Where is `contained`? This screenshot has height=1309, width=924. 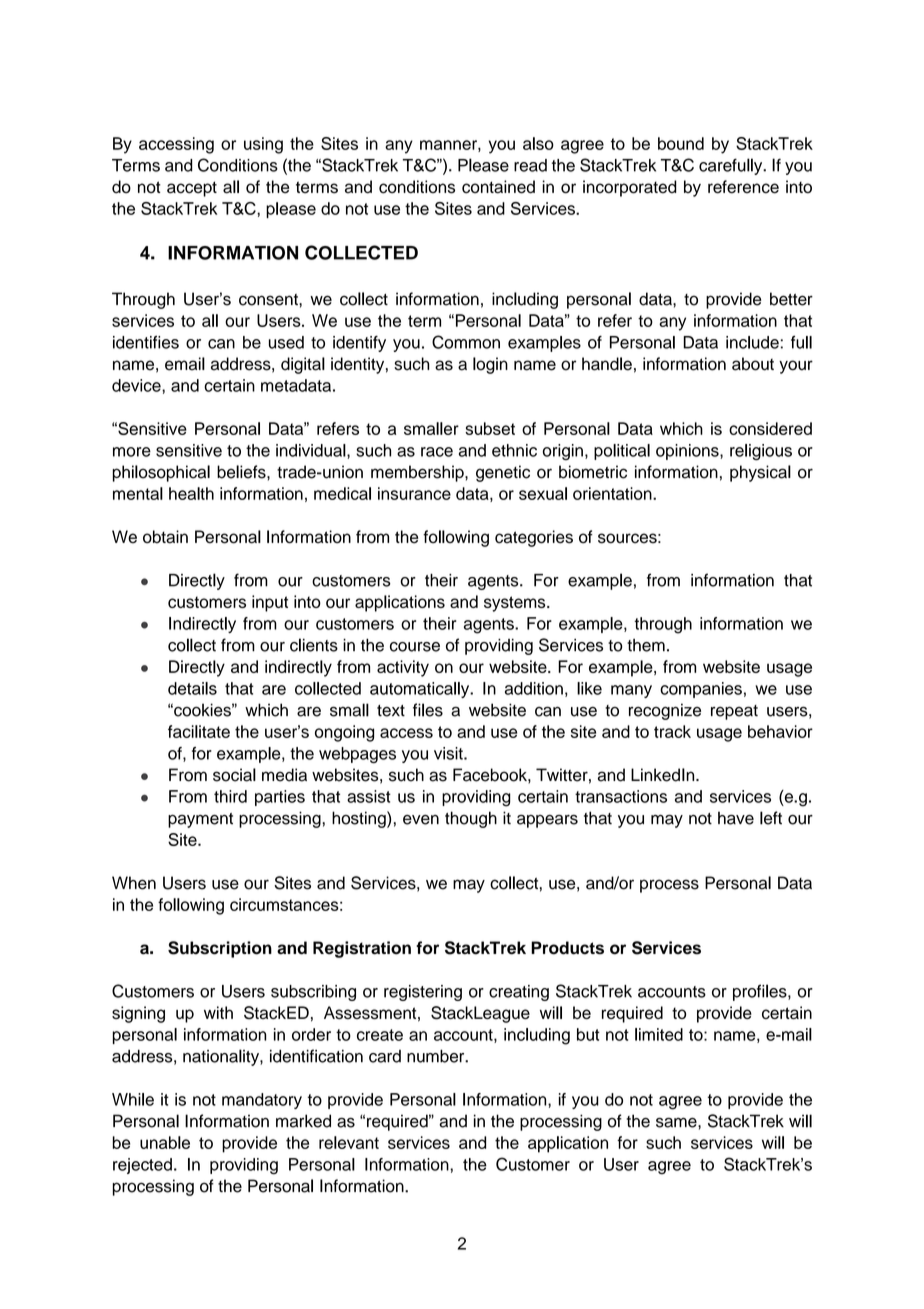
contained is located at coordinates (498, 187).
